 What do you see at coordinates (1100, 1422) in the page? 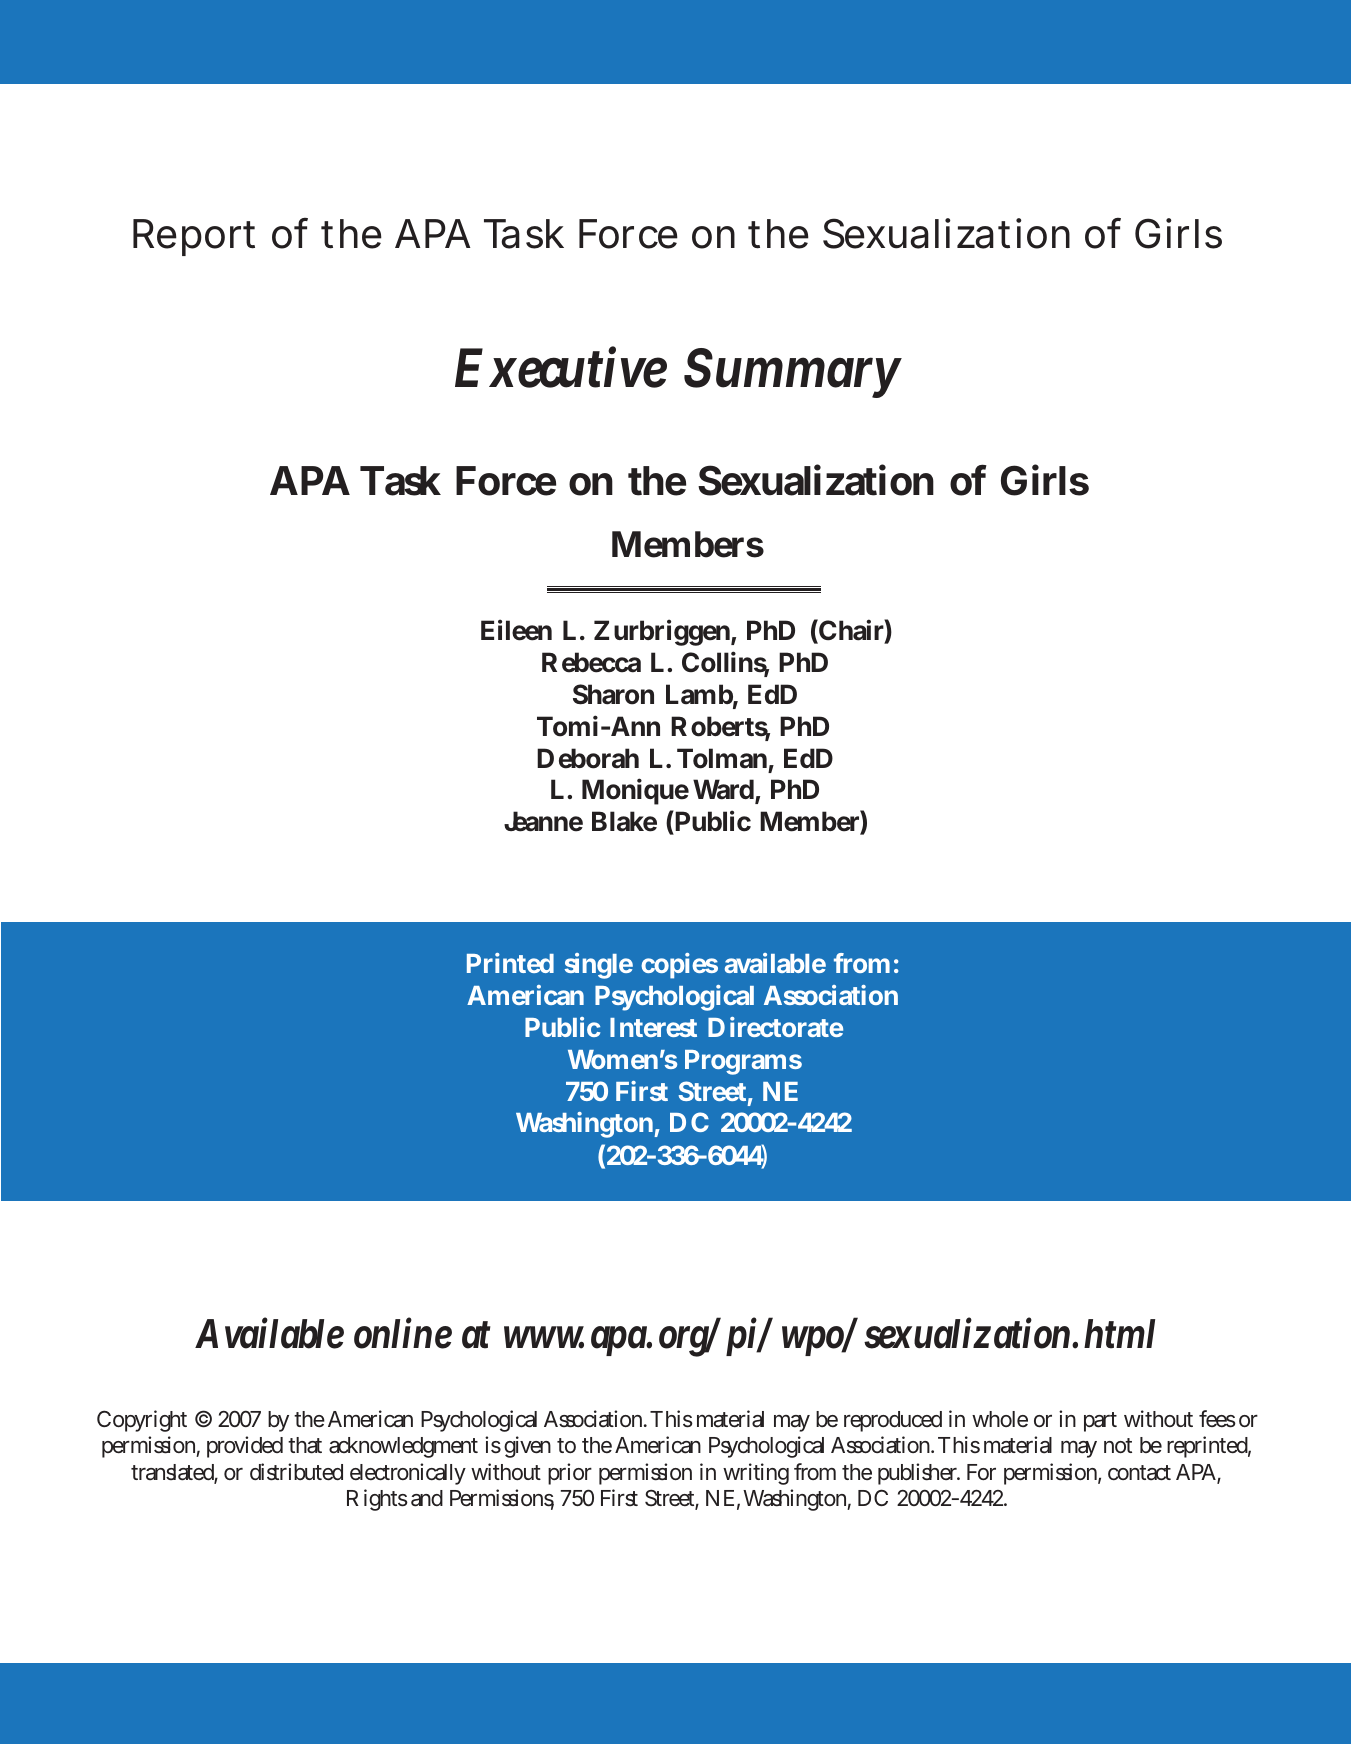
I see `part` at bounding box center [1100, 1422].
